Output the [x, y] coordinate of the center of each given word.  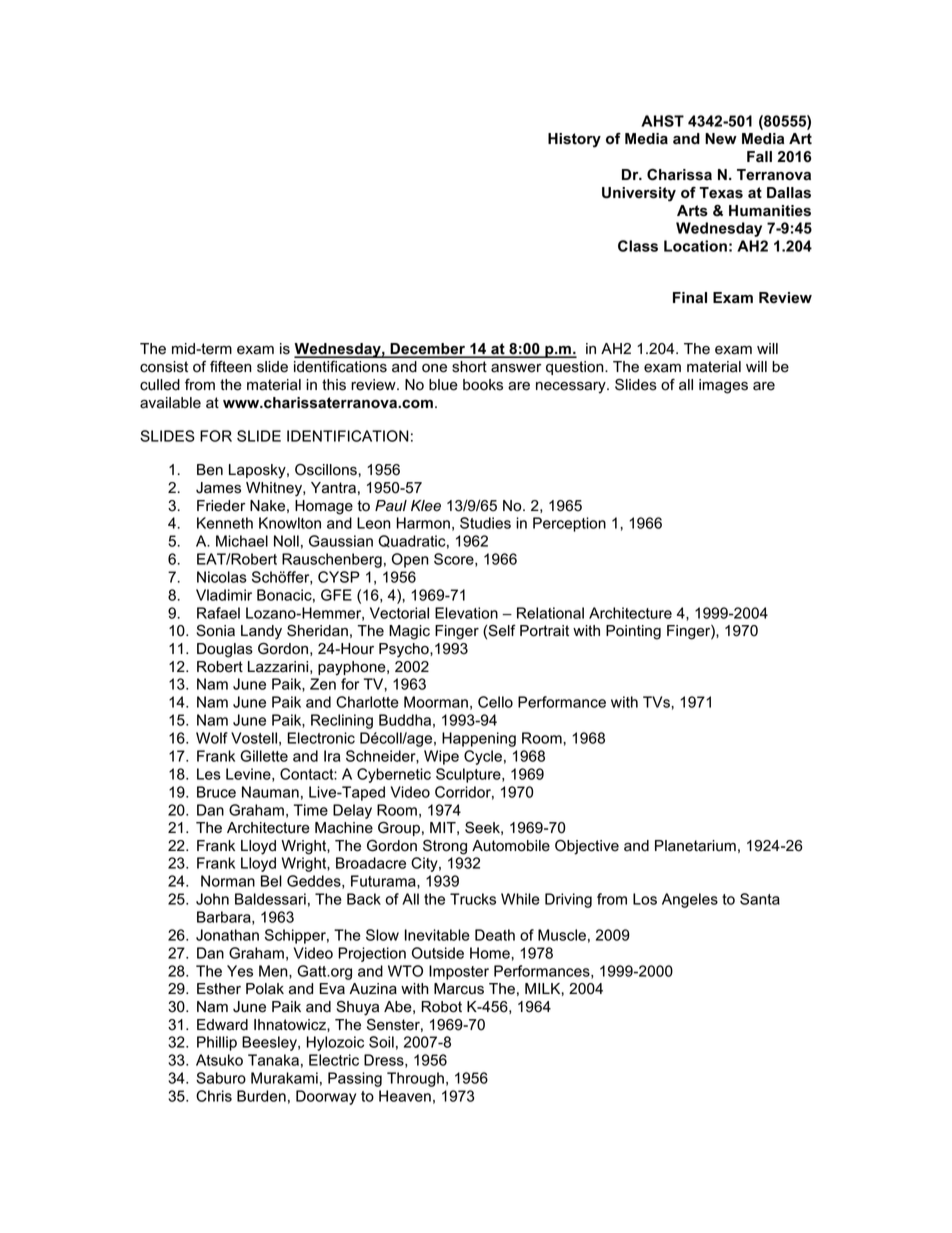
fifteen [231, 366]
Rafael [218, 613]
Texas [721, 193]
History [574, 140]
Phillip [217, 1043]
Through [415, 1079]
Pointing [633, 632]
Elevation [466, 613]
